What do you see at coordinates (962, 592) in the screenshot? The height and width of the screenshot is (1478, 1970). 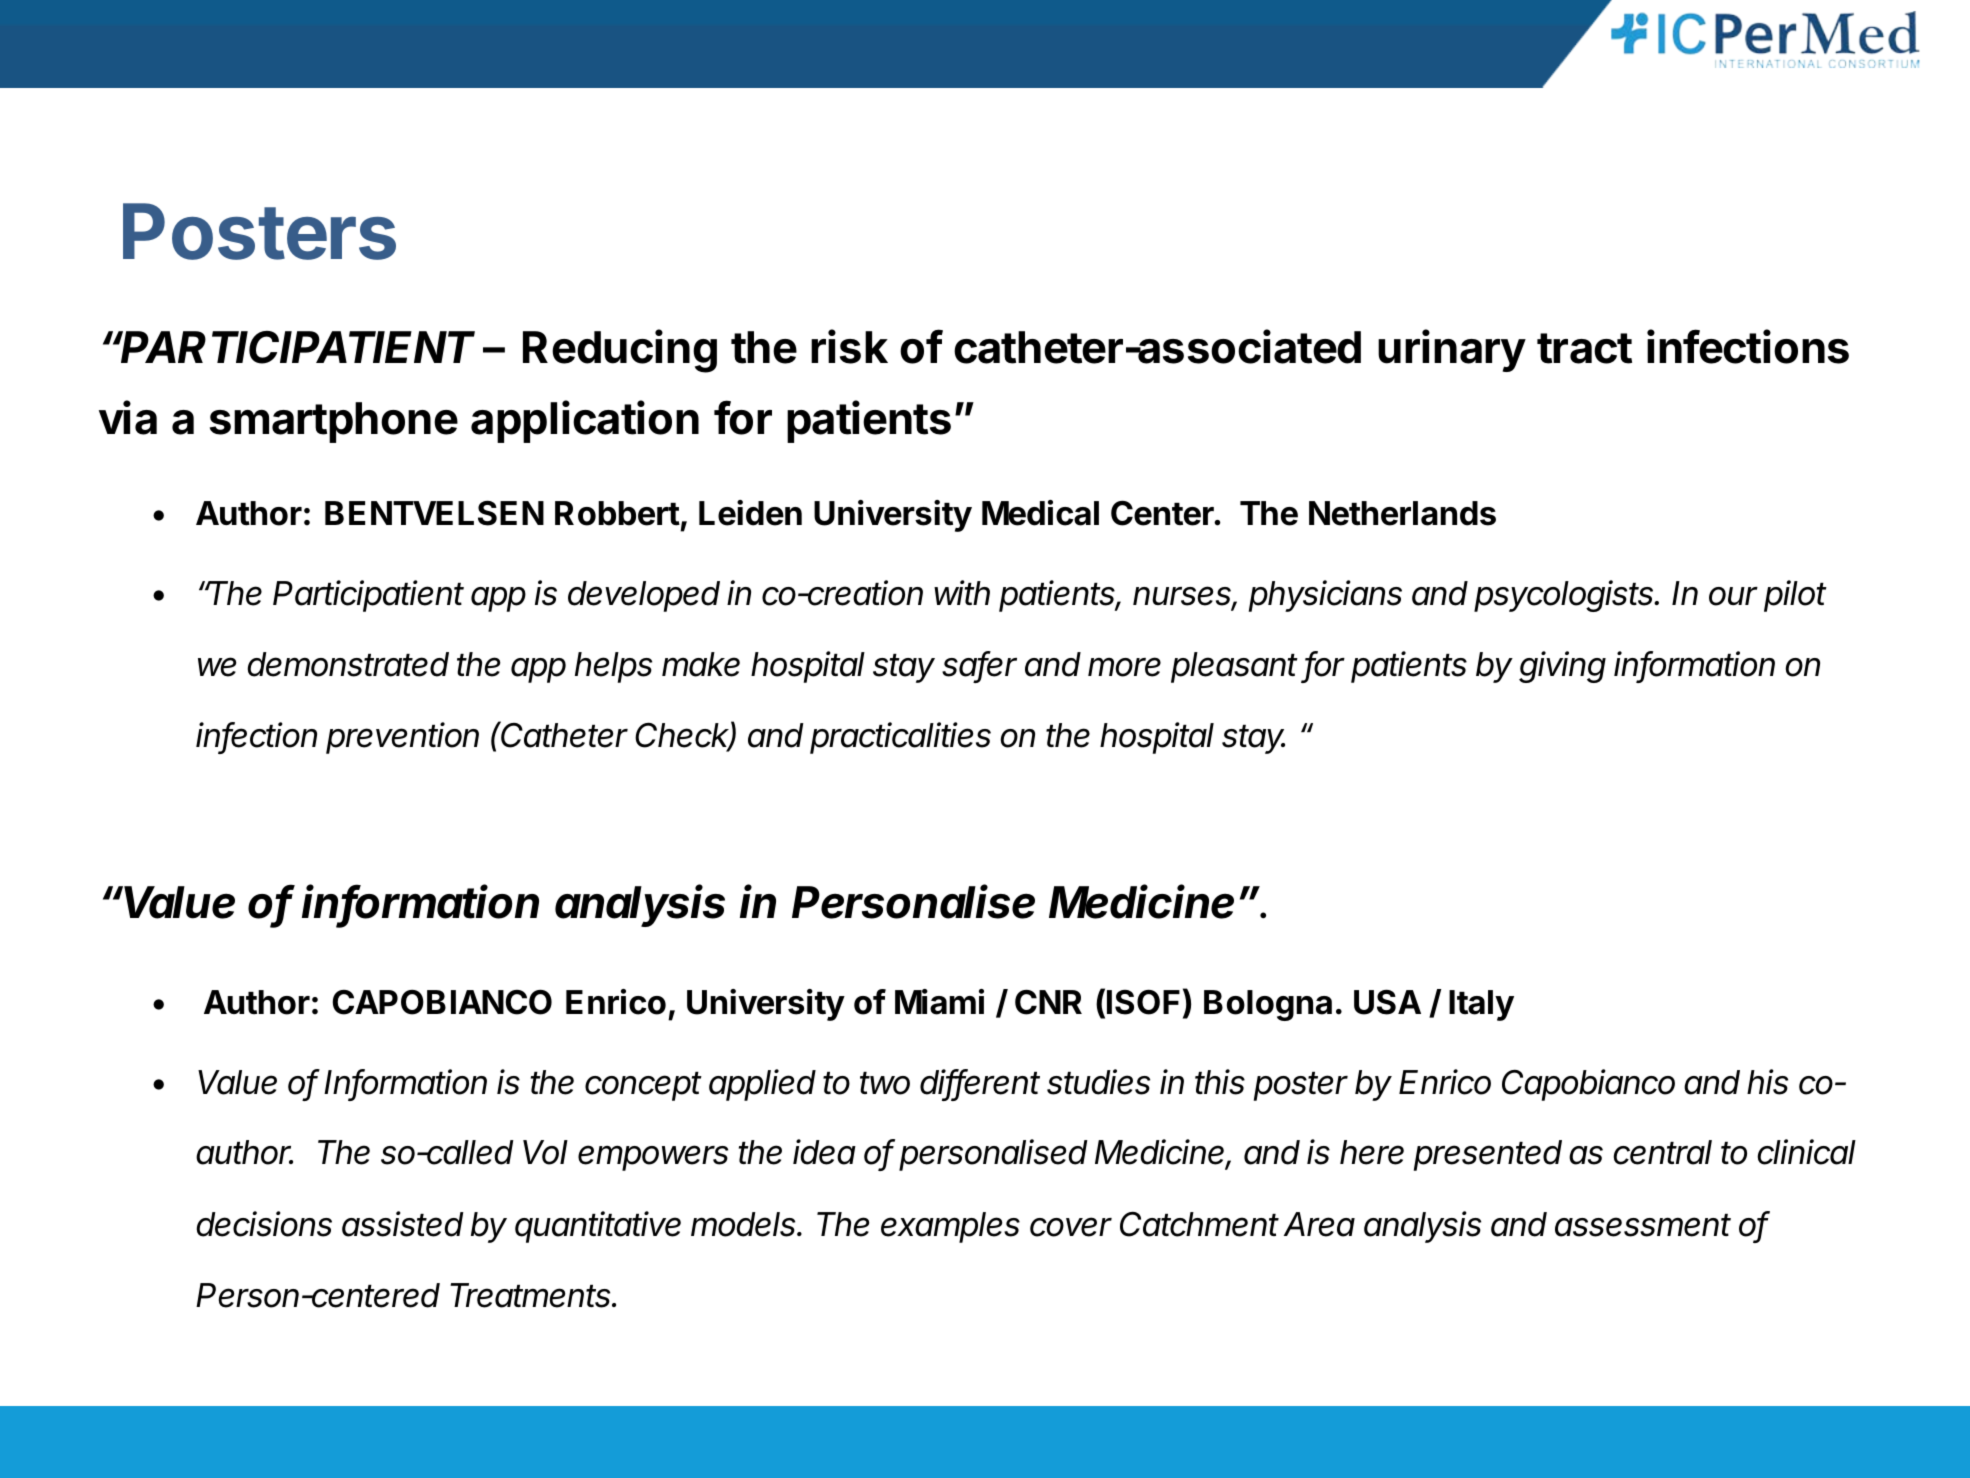 I see `with` at bounding box center [962, 592].
